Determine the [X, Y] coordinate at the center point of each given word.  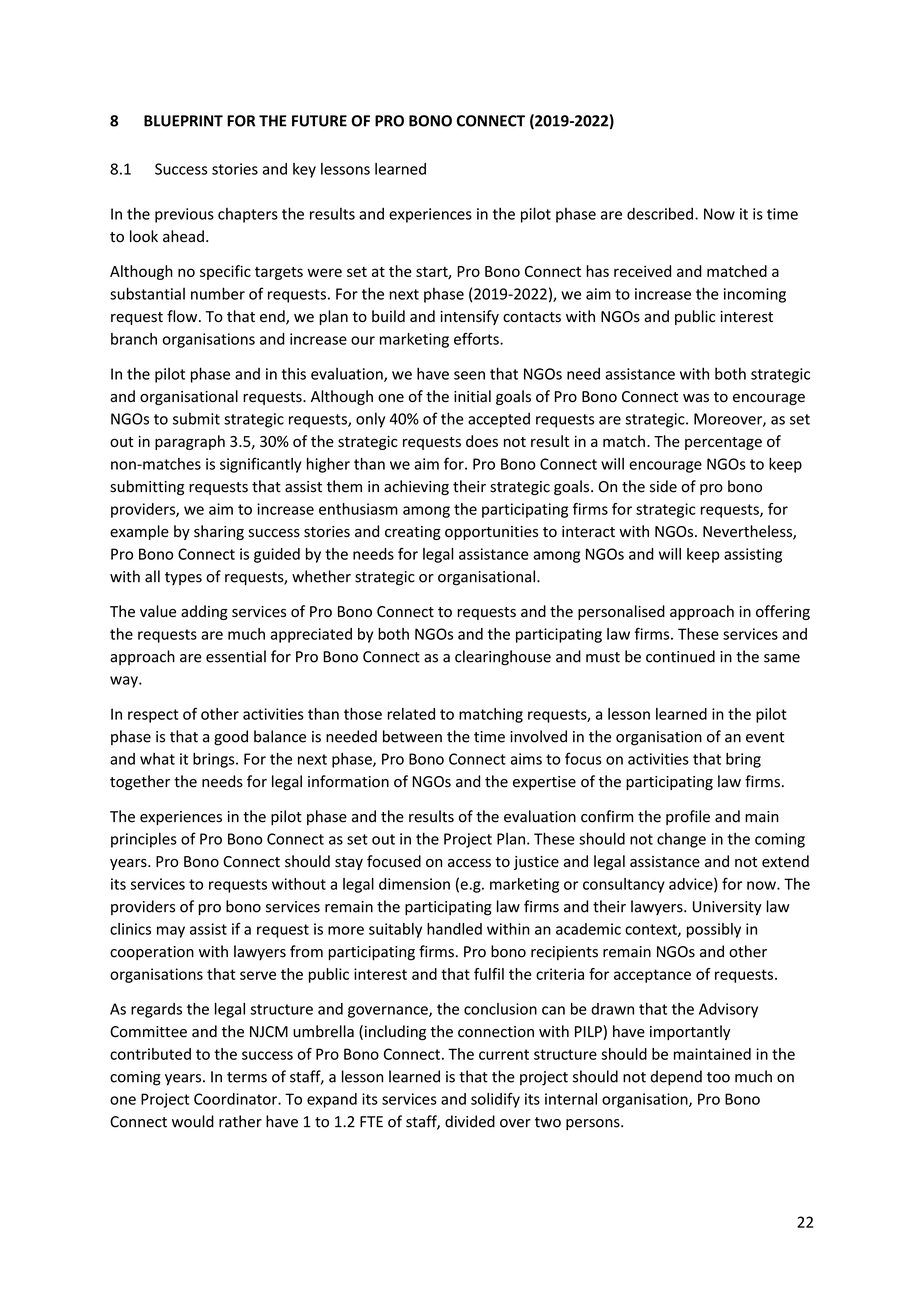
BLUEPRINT [183, 121]
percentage [723, 443]
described [660, 213]
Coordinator [236, 1099]
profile [688, 817]
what [157, 759]
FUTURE [319, 121]
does [482, 441]
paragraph [190, 442]
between [412, 736]
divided [470, 1121]
